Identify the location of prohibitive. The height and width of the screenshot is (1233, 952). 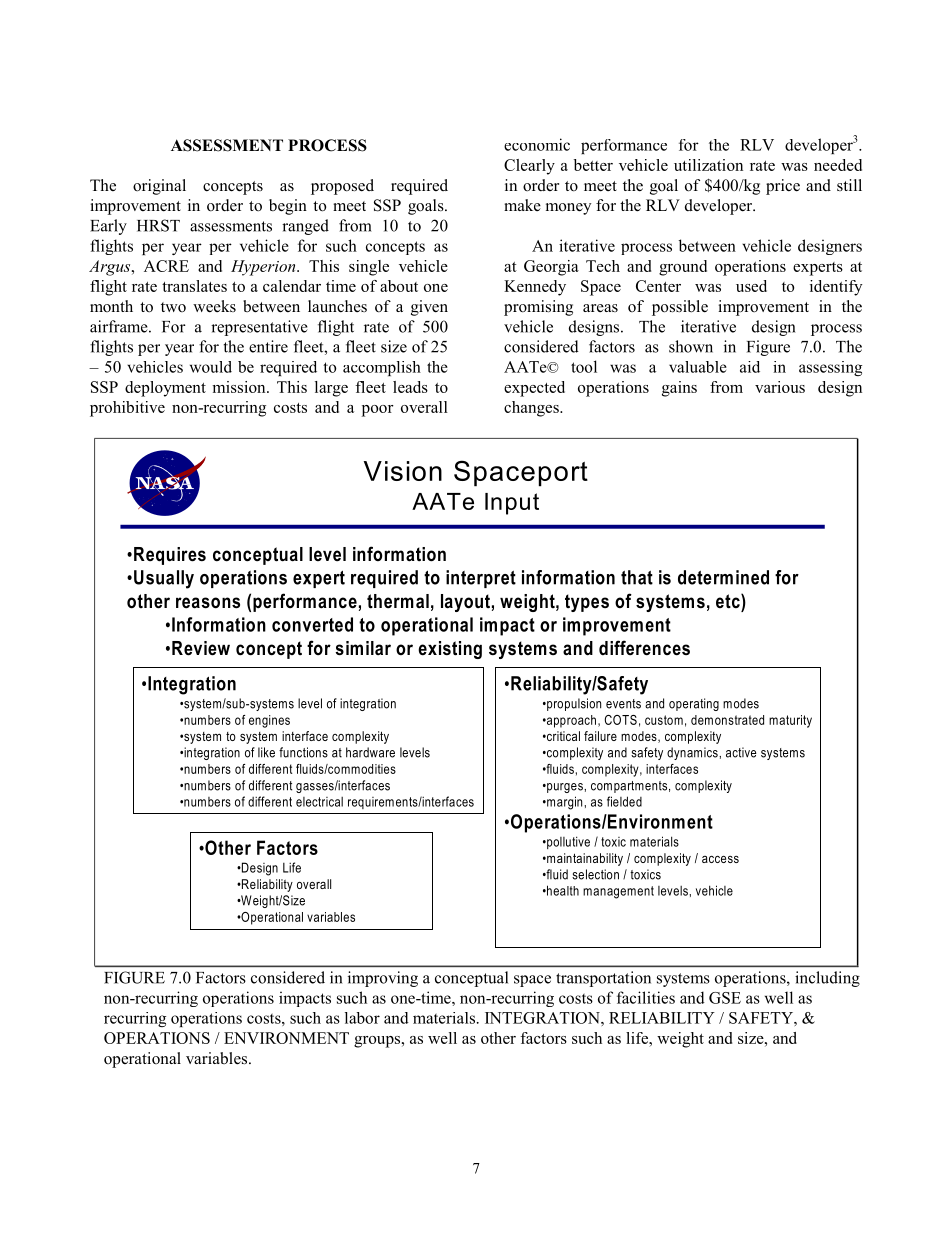
(127, 409).
